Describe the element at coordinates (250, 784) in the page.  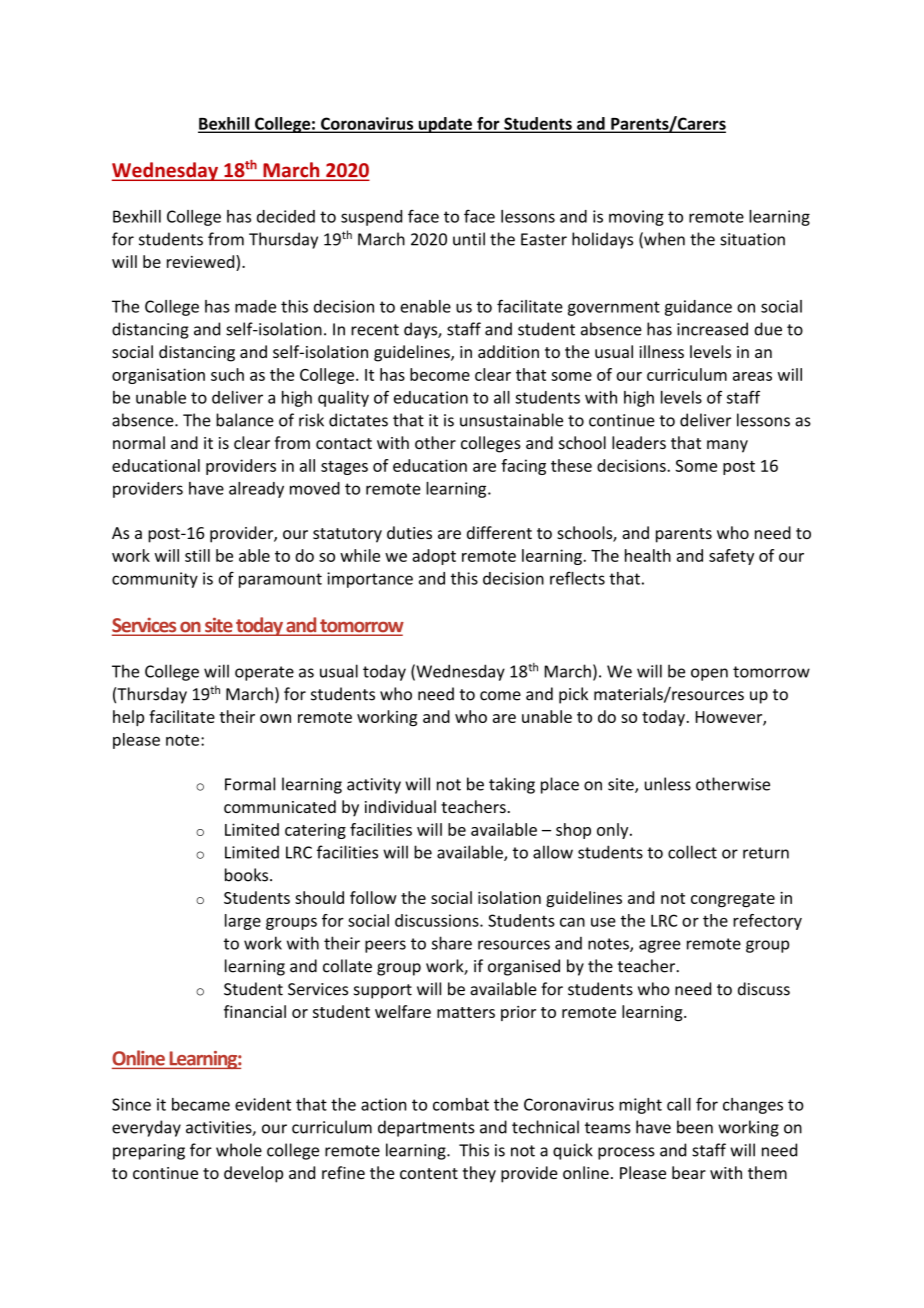
I see `Formal` at that location.
